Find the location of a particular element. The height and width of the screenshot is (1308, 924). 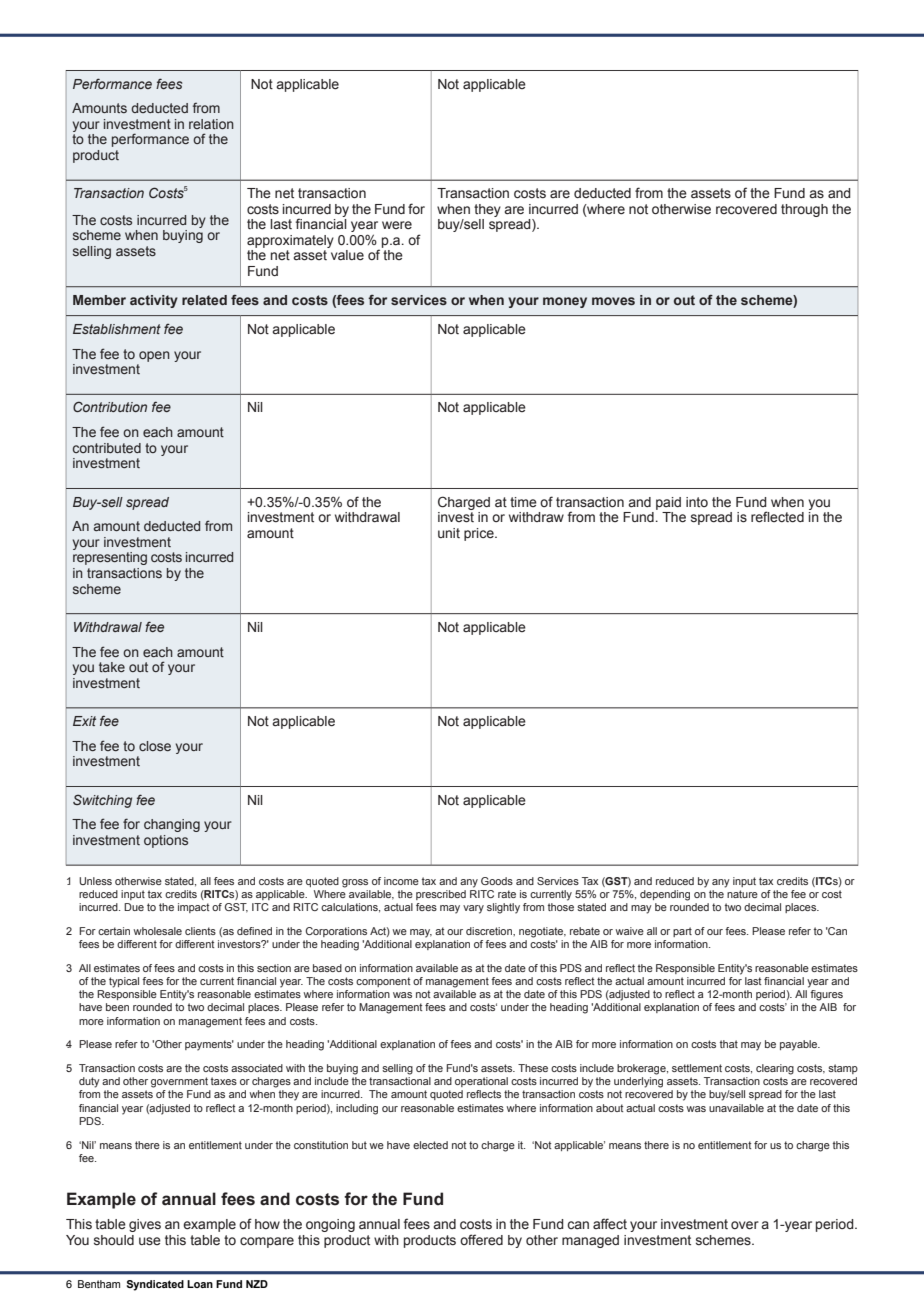

contributed is located at coordinates (107, 448).
